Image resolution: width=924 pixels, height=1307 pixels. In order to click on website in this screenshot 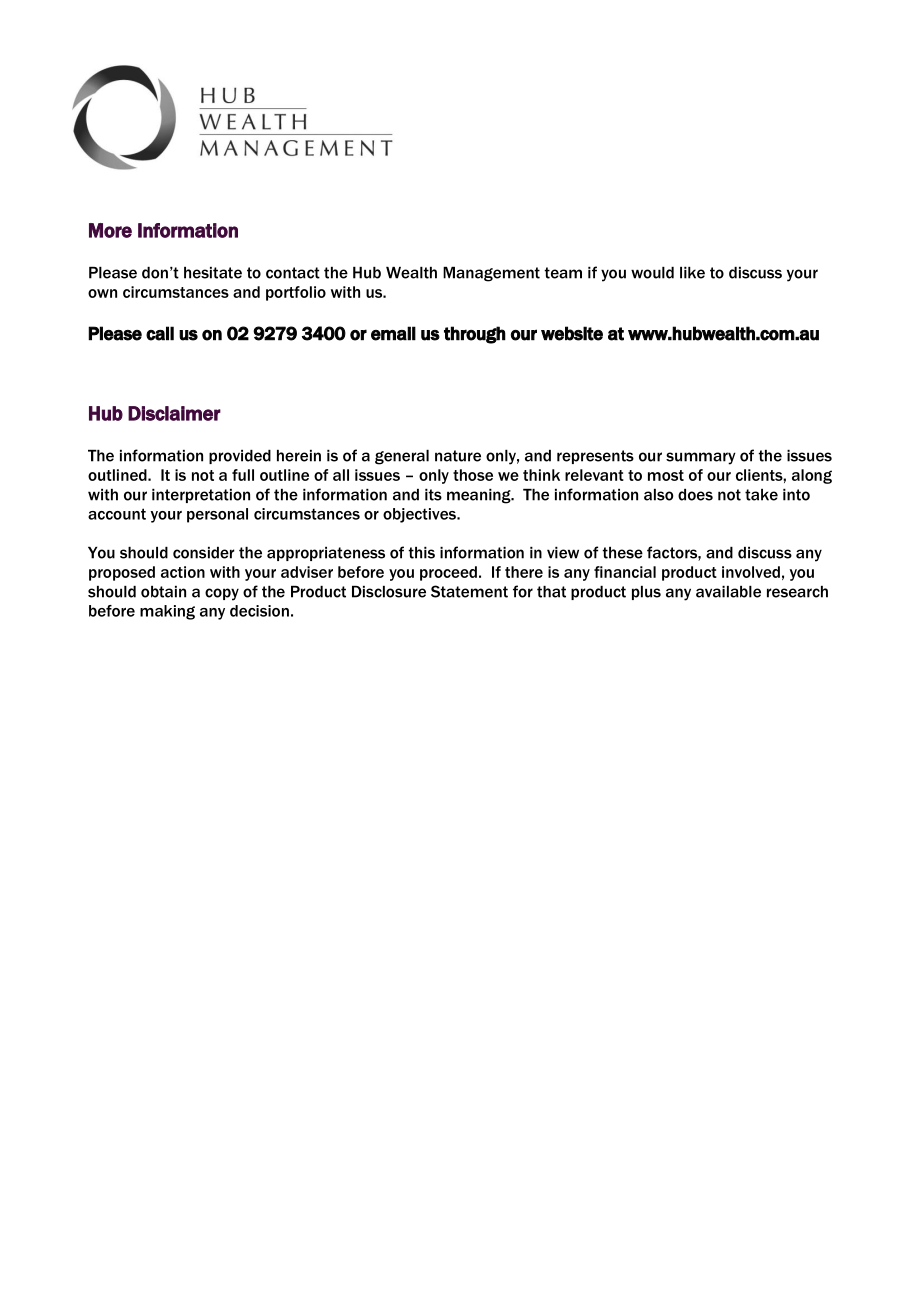, I will do `click(572, 333)`.
